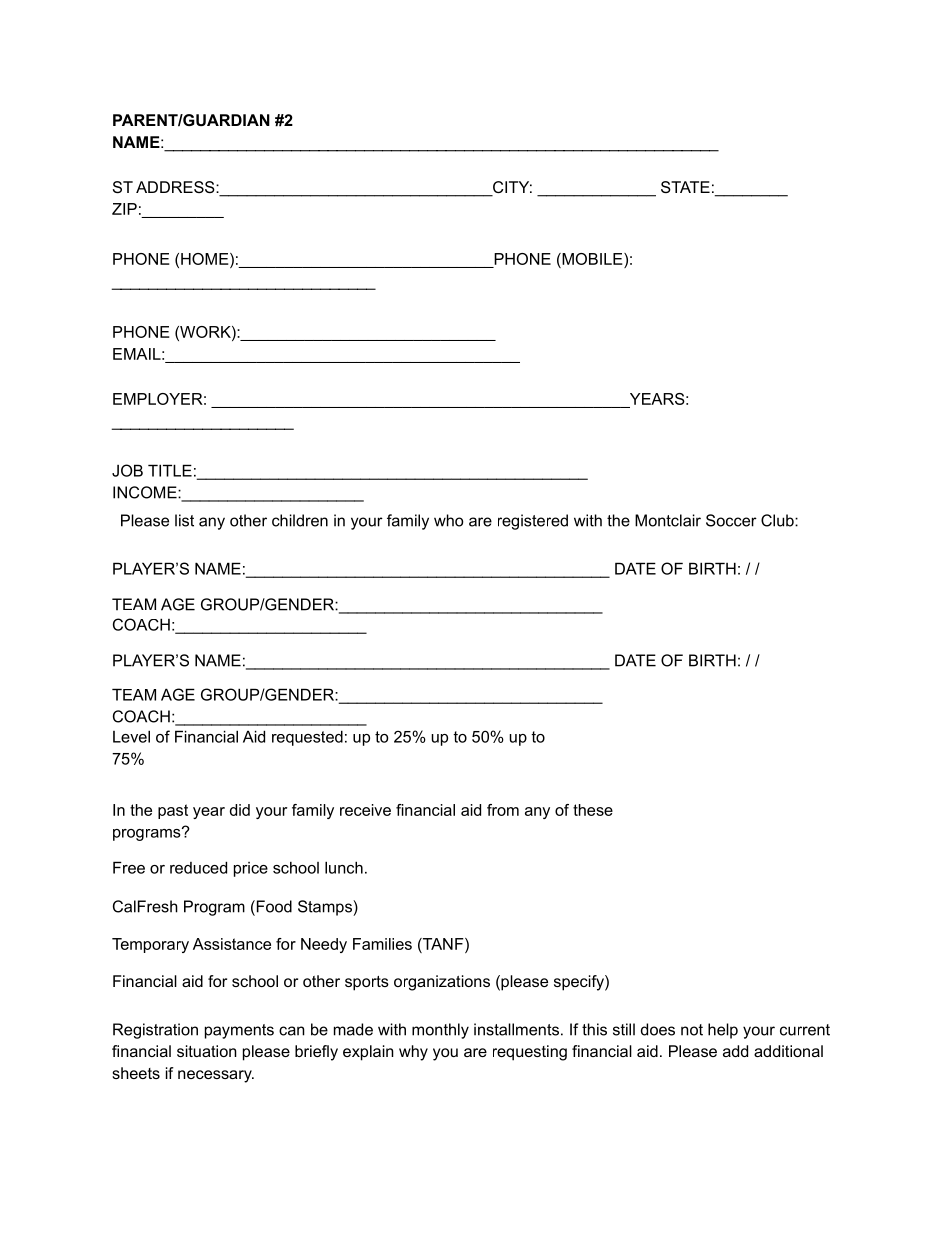  What do you see at coordinates (731, 520) in the screenshot?
I see `Soccer` at bounding box center [731, 520].
